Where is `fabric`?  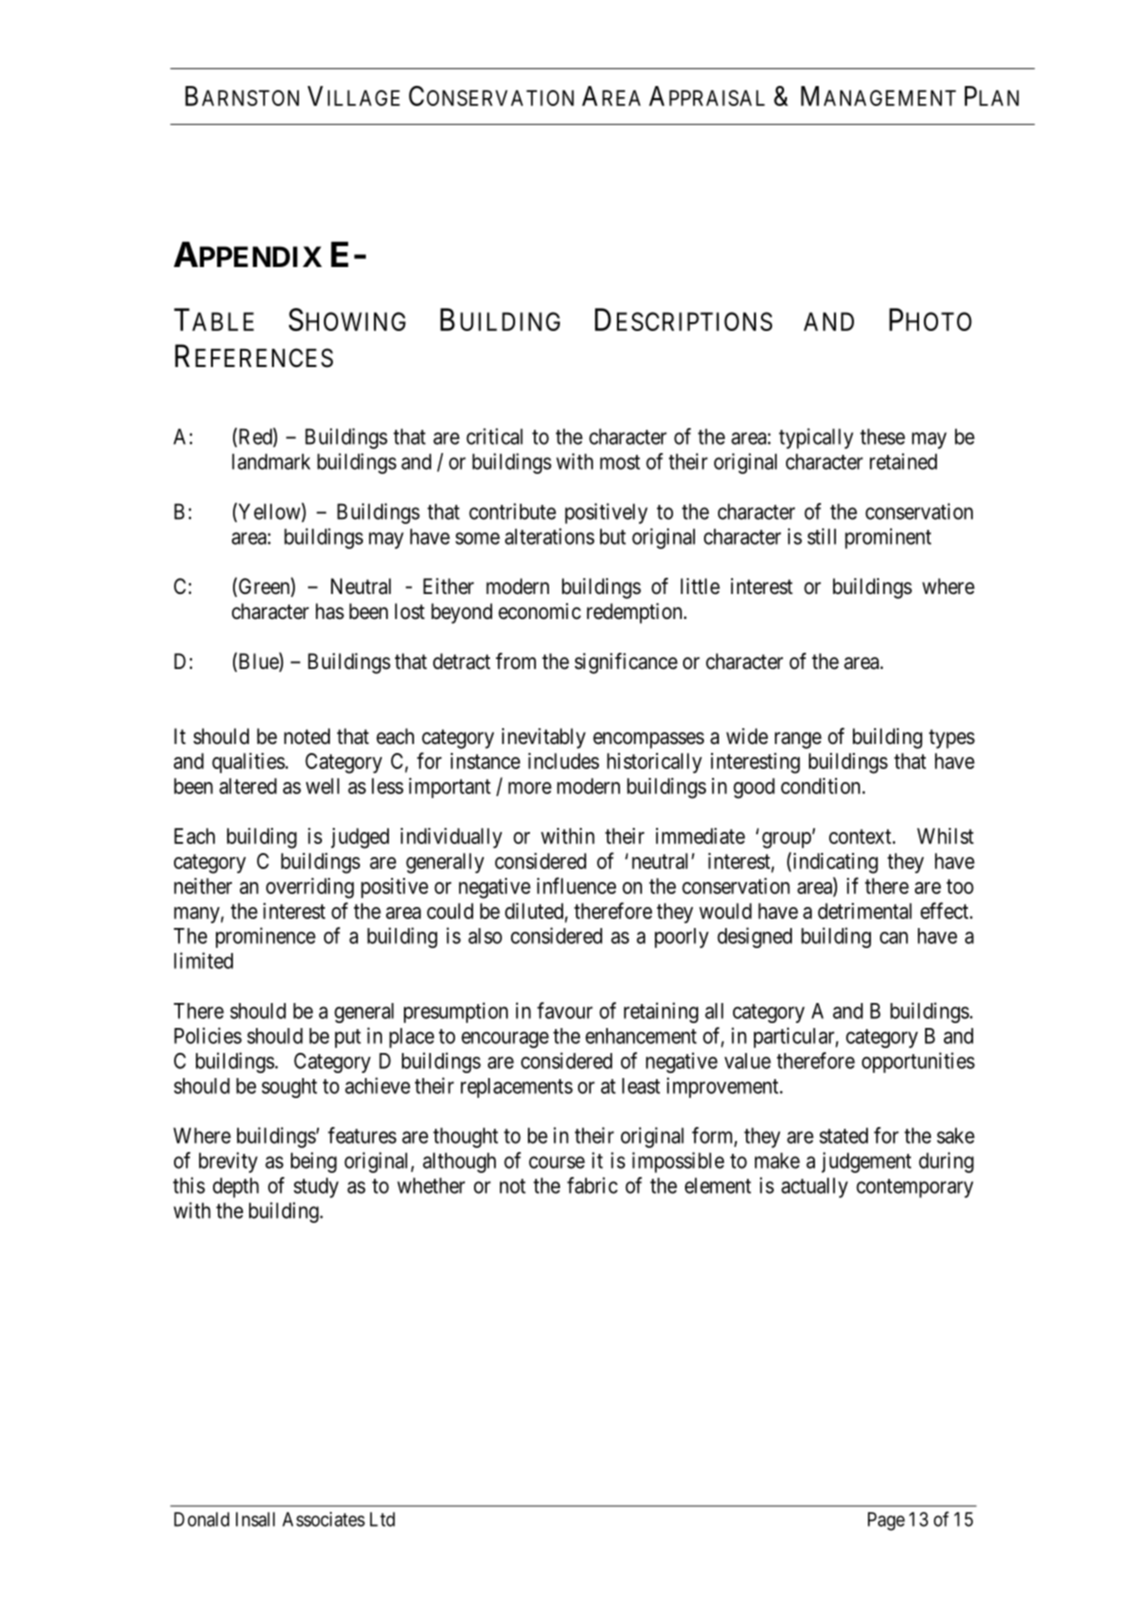 fabric is located at coordinates (592, 1185).
